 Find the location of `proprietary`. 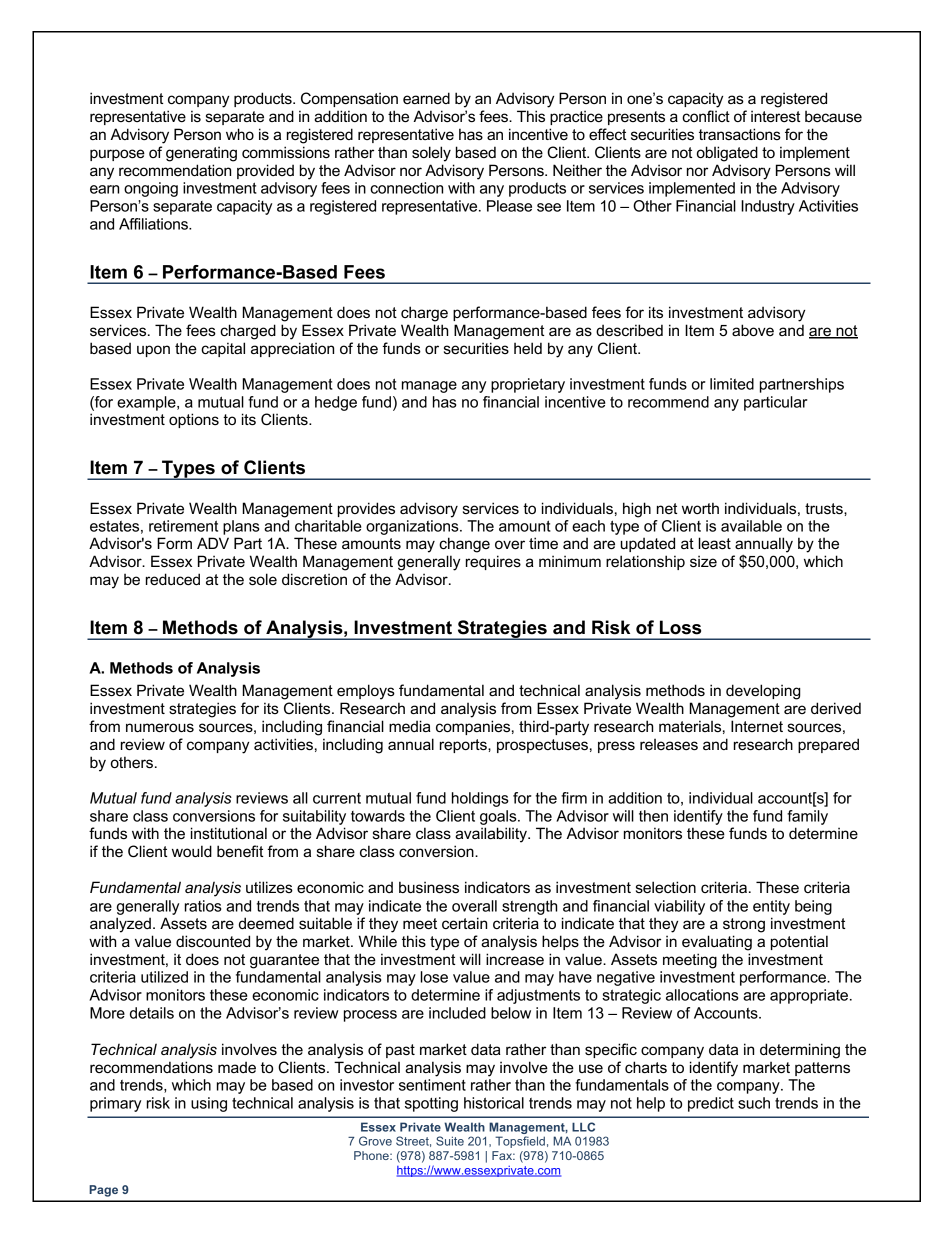

proprietary is located at coordinates (528, 385).
